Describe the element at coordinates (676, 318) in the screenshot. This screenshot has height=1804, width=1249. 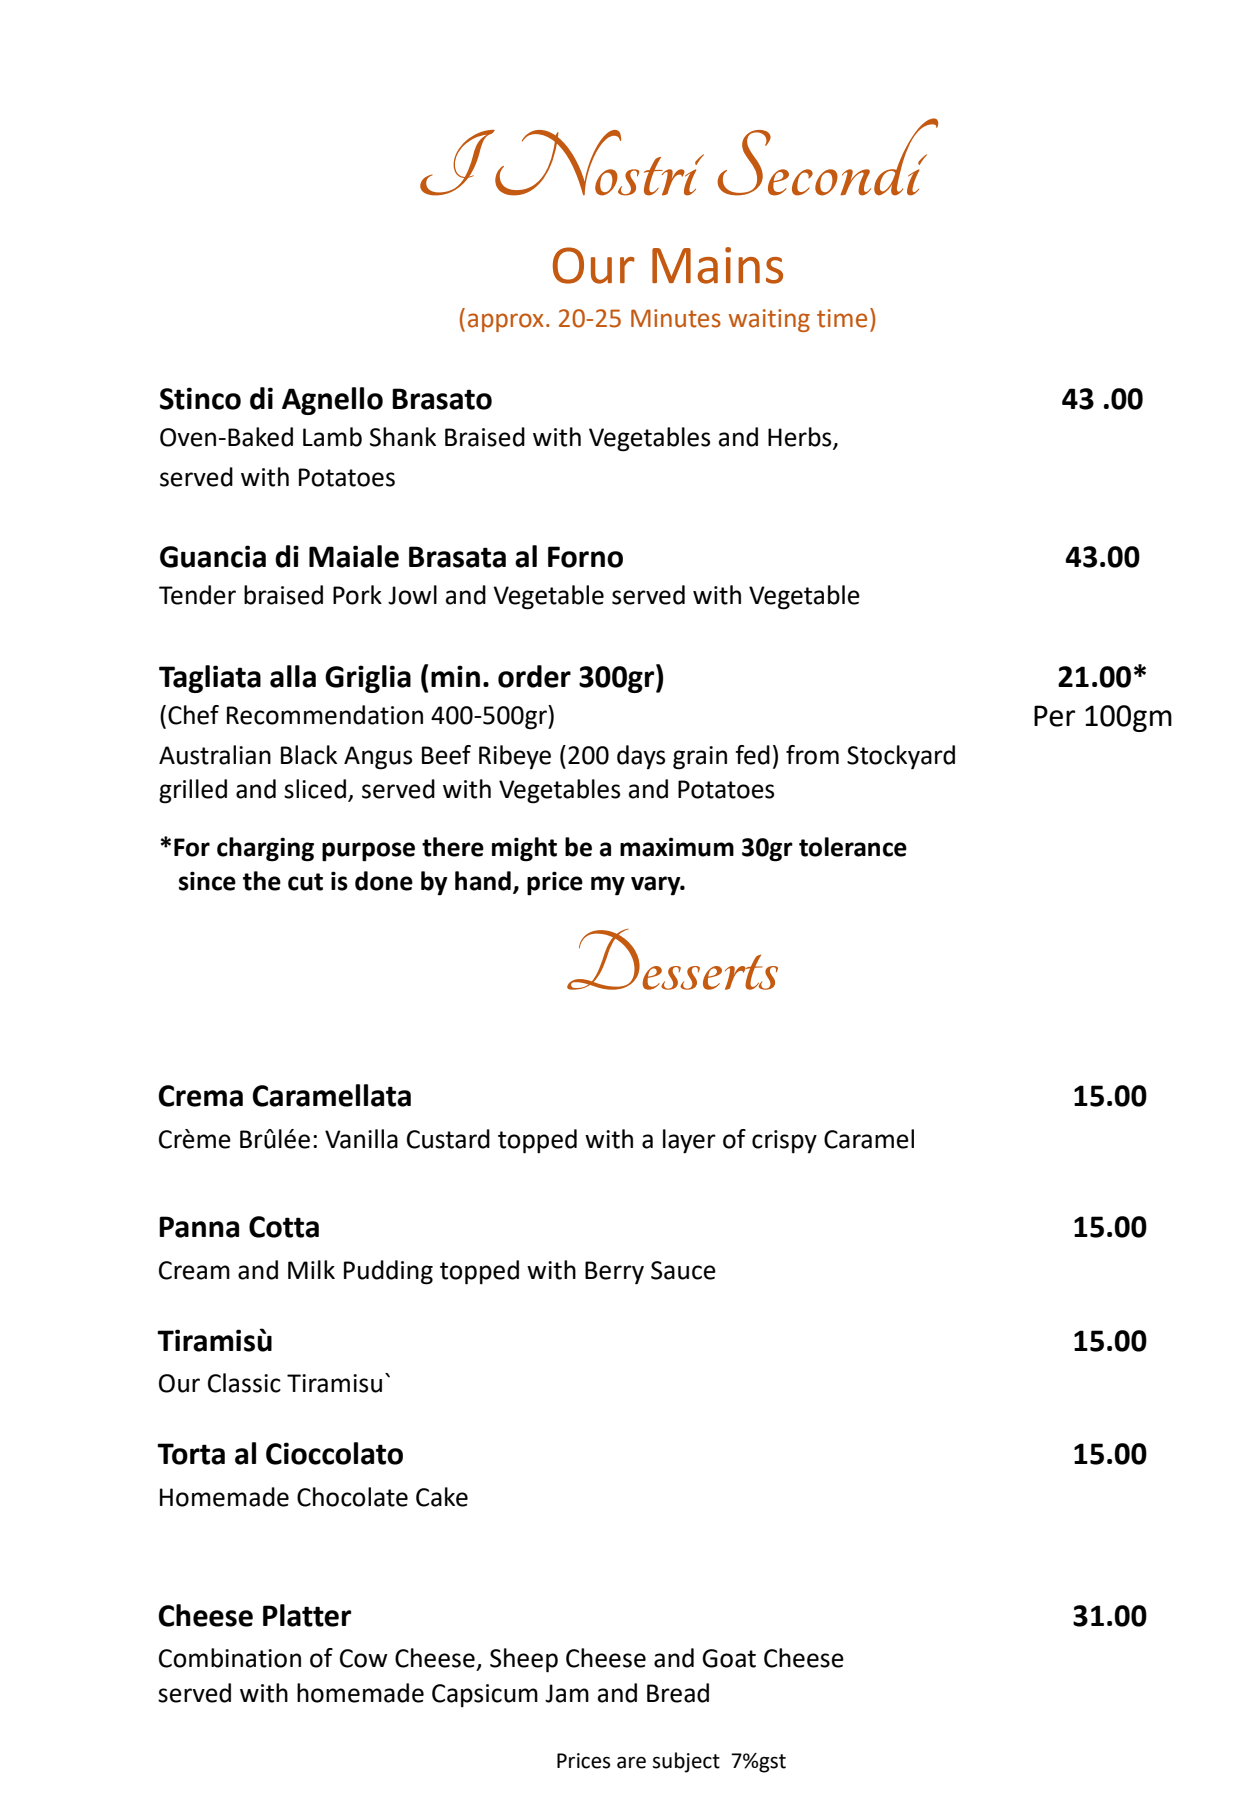
I see `Minutes` at that location.
